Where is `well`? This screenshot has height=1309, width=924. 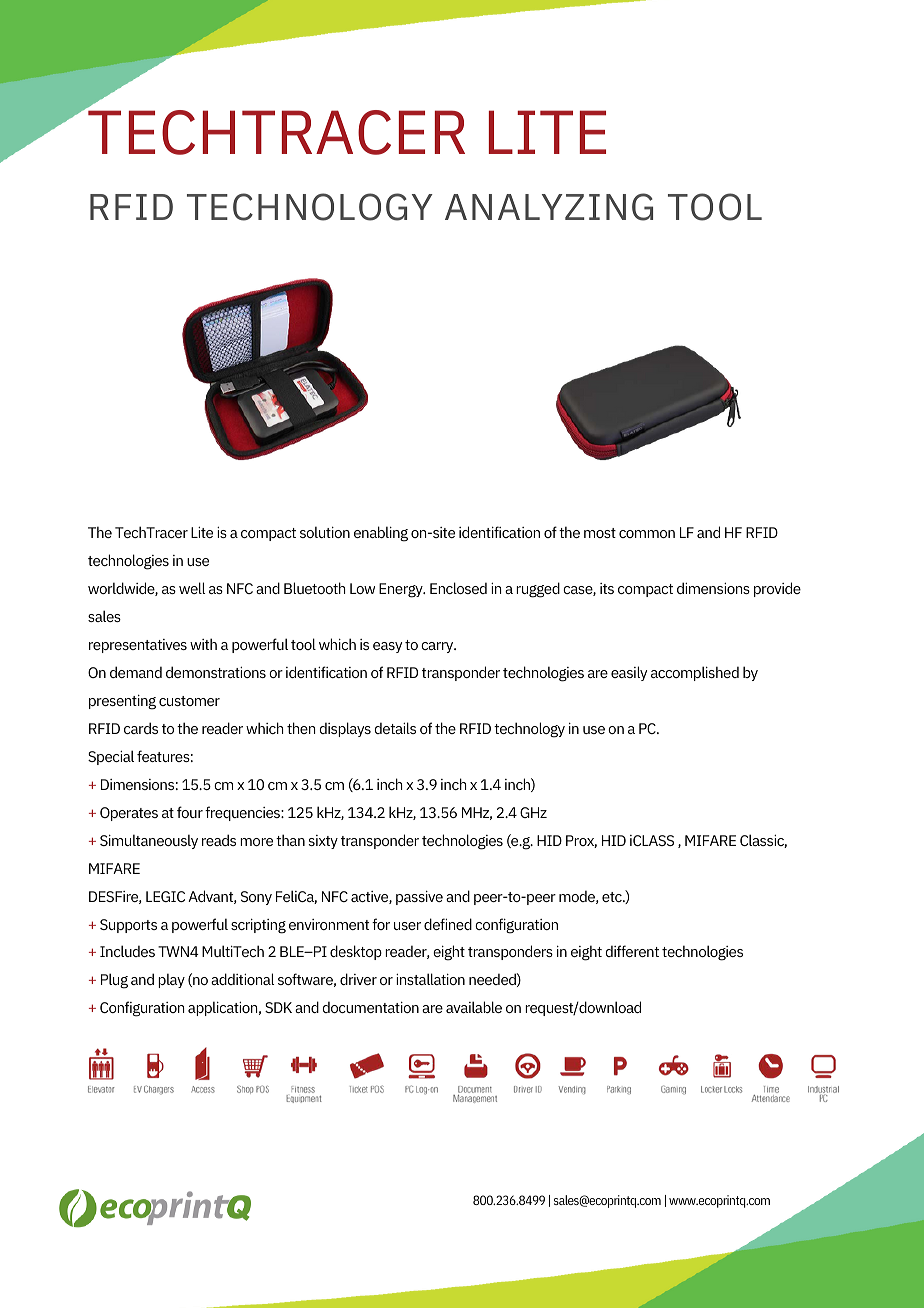 well is located at coordinates (192, 588).
